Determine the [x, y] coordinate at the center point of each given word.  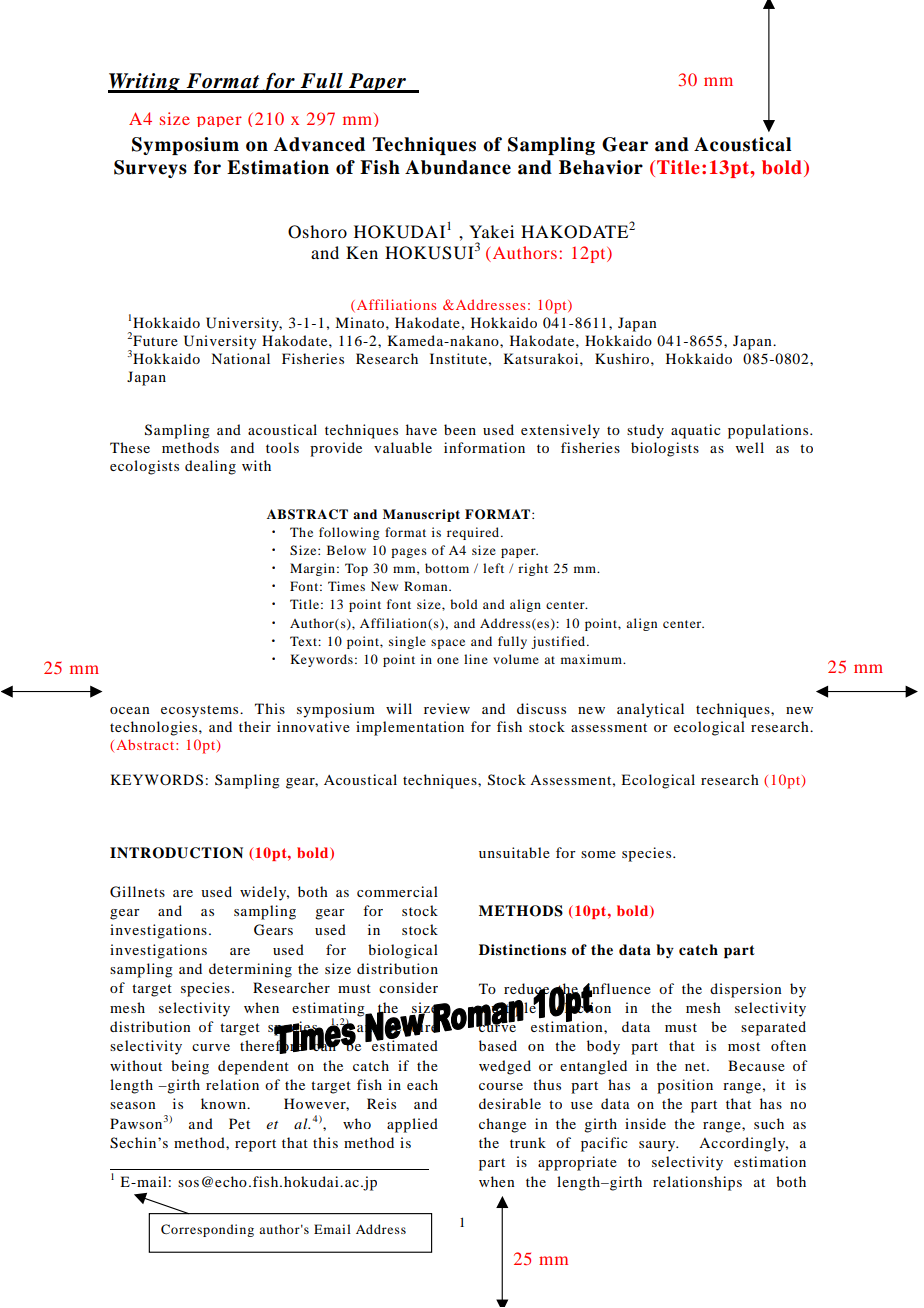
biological [403, 951]
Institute [458, 358]
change [502, 1125]
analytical [650, 710]
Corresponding [207, 1230]
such [769, 1123]
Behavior [601, 167]
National [240, 358]
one [448, 660]
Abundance [458, 167]
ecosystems [201, 711]
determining [250, 970]
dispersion [746, 990]
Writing [145, 83]
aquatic [696, 431]
